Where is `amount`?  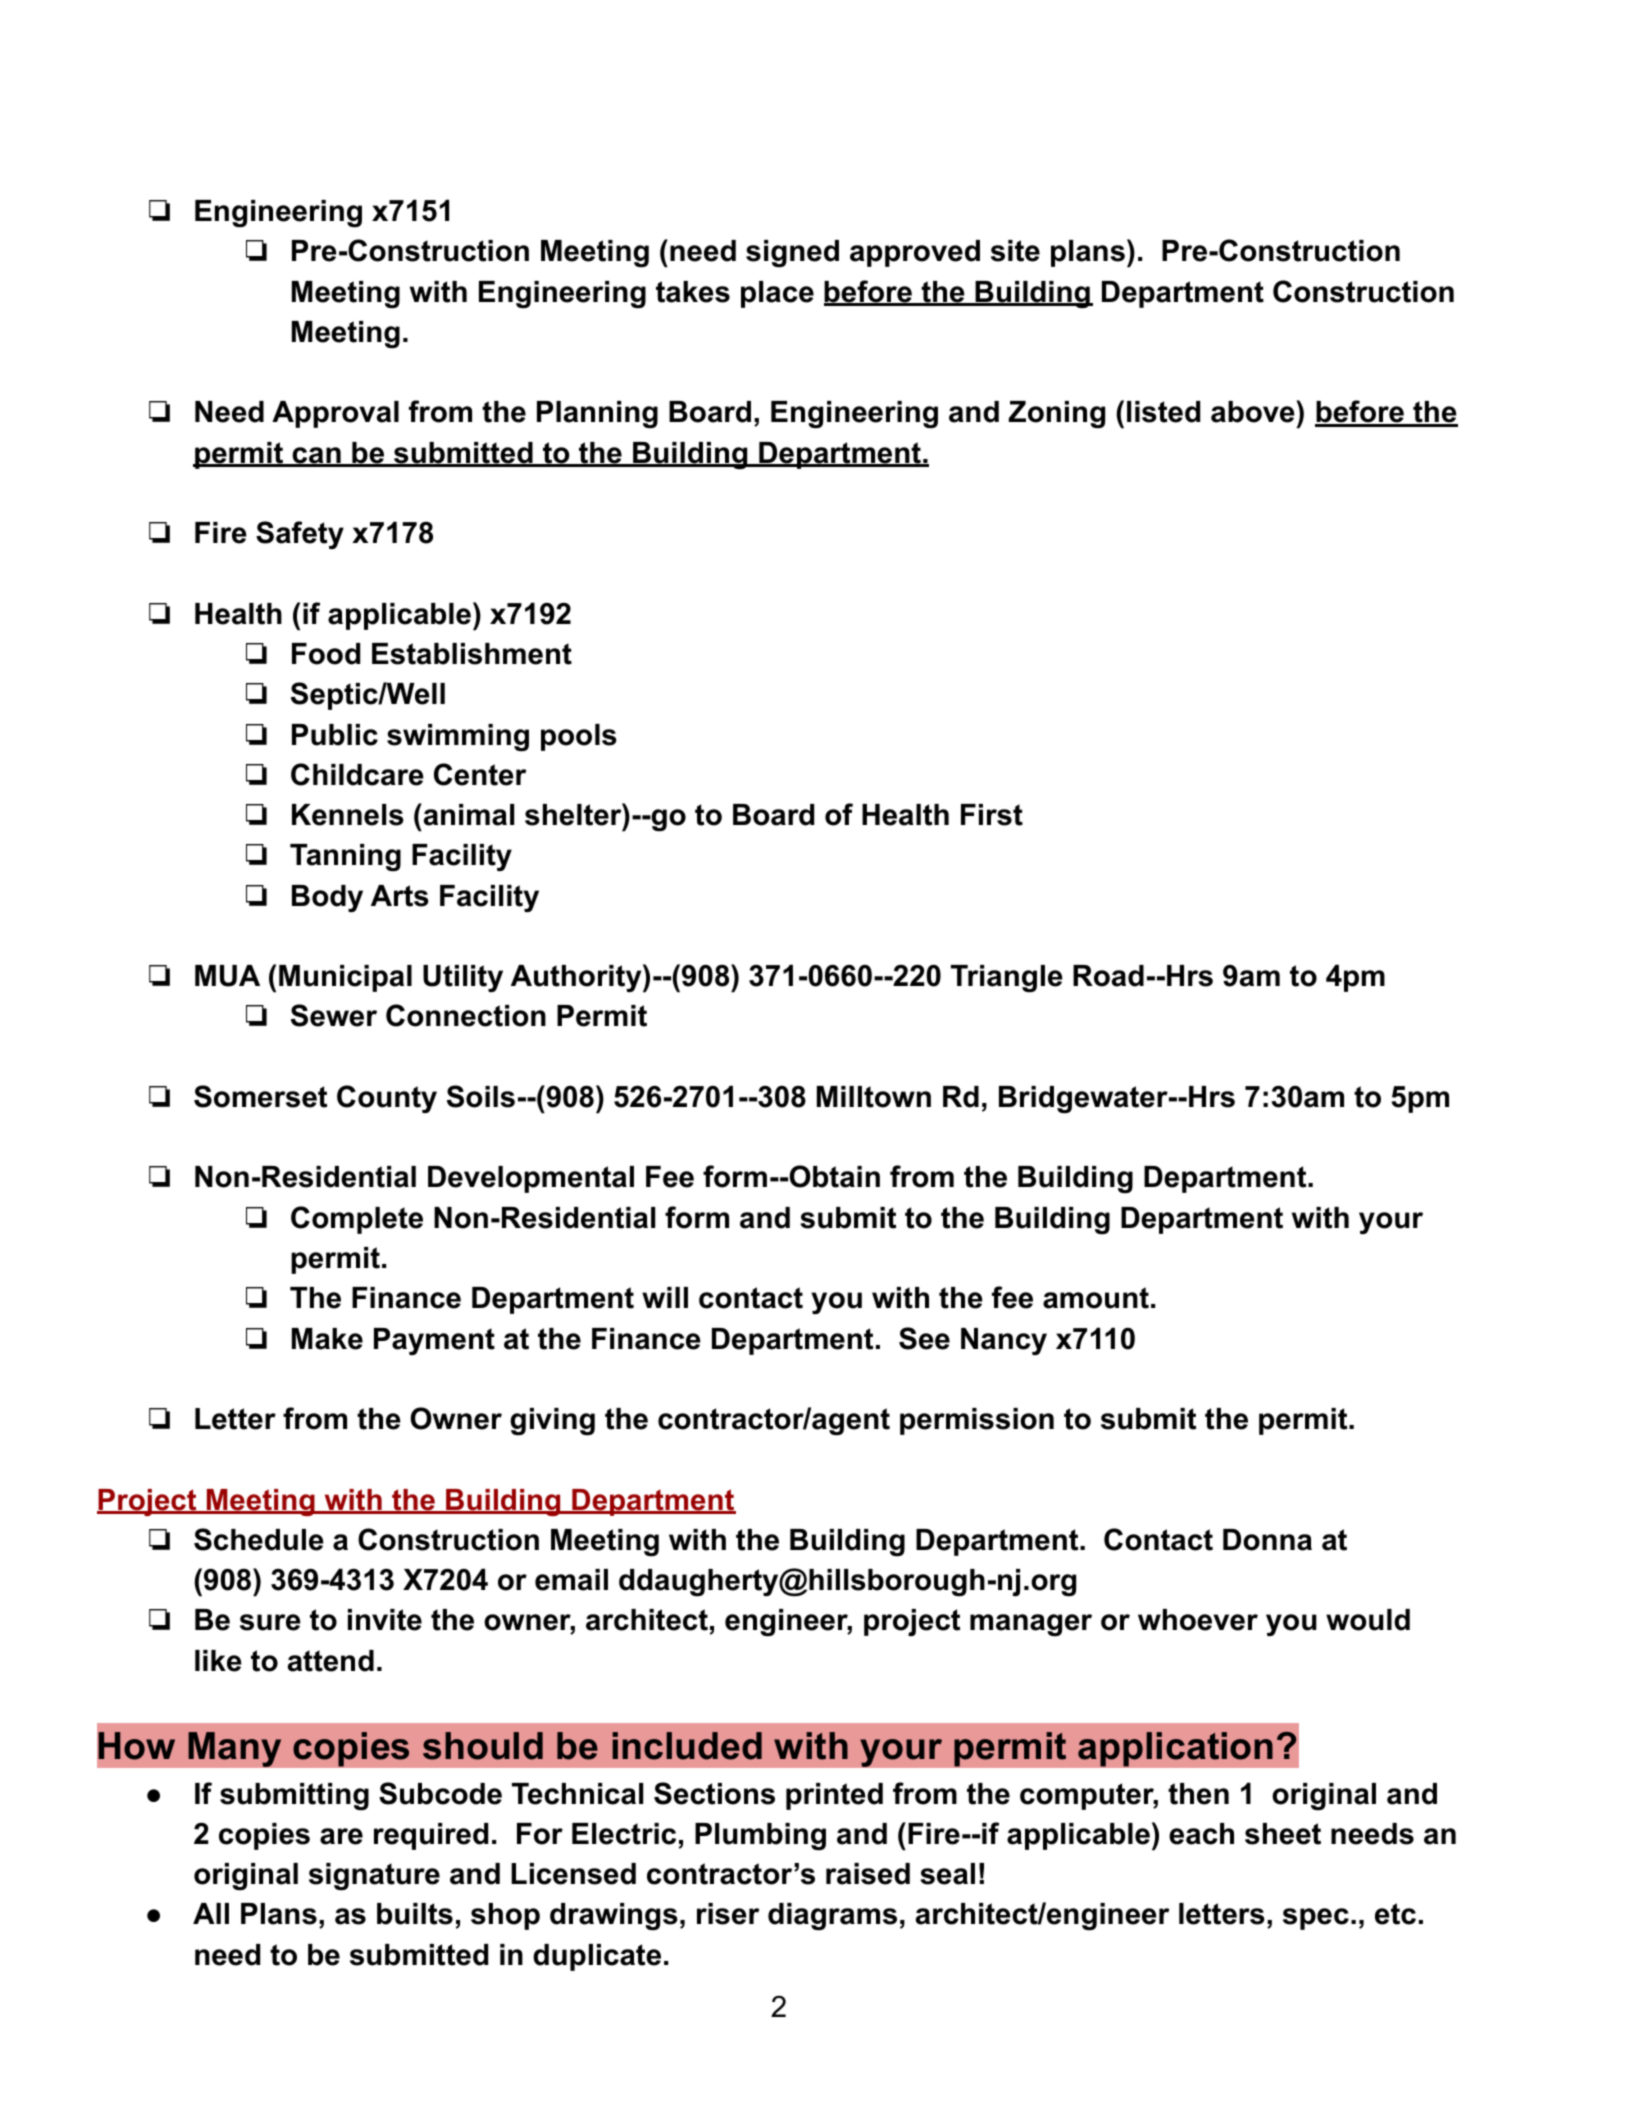
amount is located at coordinates (1096, 1298).
